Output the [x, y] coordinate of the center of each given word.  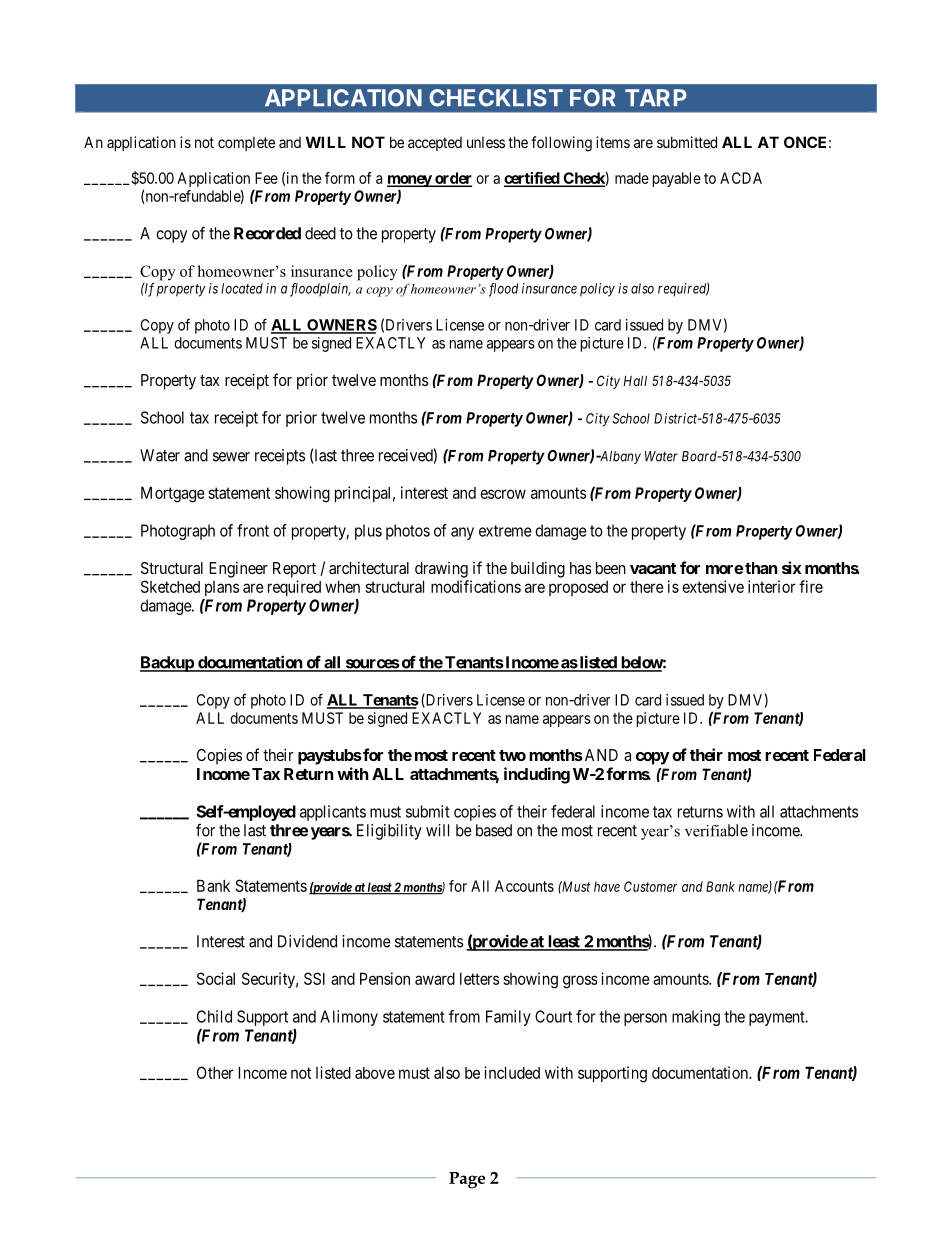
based [494, 830]
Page [467, 1180]
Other [215, 1072]
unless [486, 142]
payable [677, 179]
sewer [231, 457]
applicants [333, 813]
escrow [503, 494]
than [761, 568]
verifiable [716, 830]
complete [246, 143]
